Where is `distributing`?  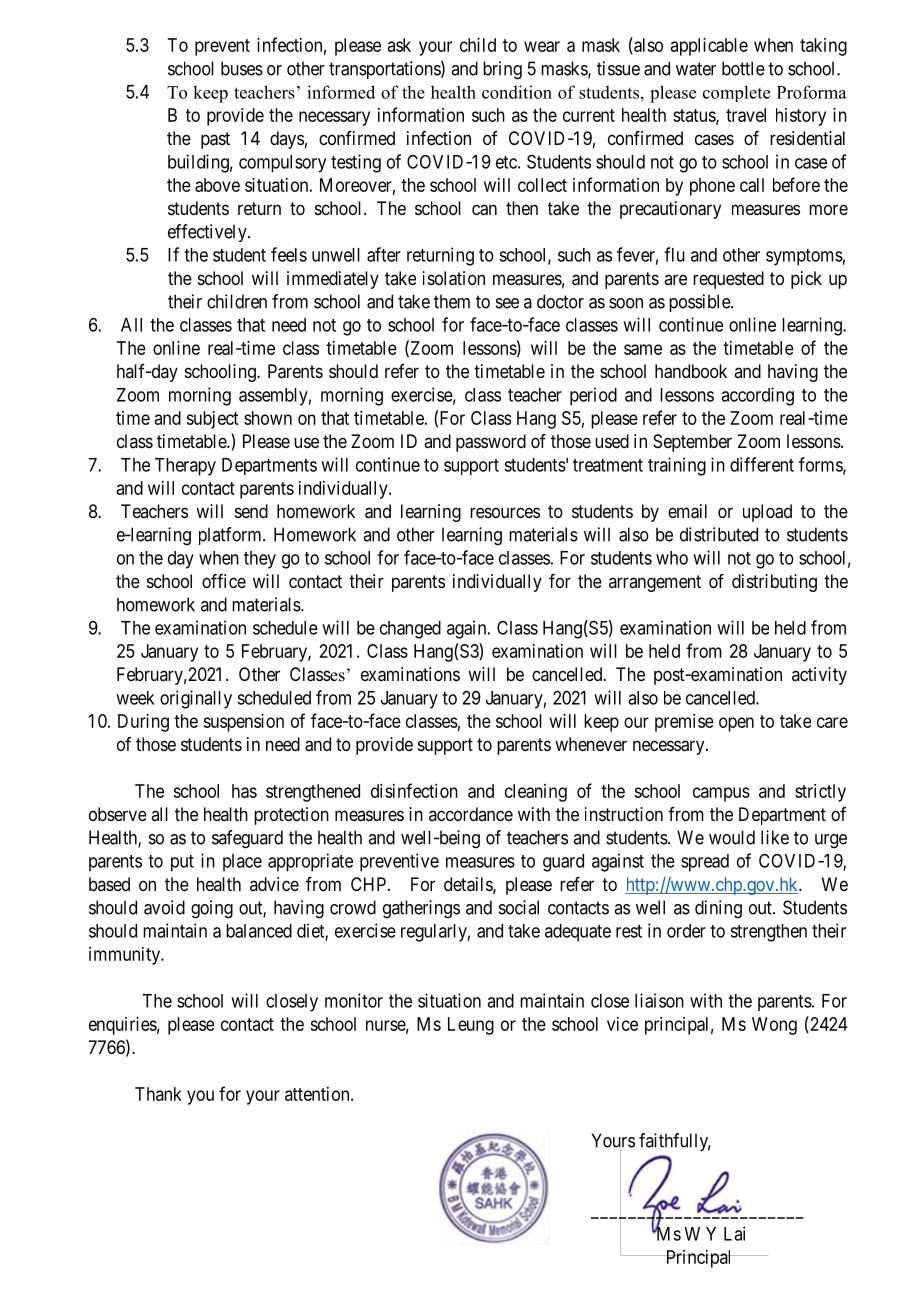 distributing is located at coordinates (774, 583).
